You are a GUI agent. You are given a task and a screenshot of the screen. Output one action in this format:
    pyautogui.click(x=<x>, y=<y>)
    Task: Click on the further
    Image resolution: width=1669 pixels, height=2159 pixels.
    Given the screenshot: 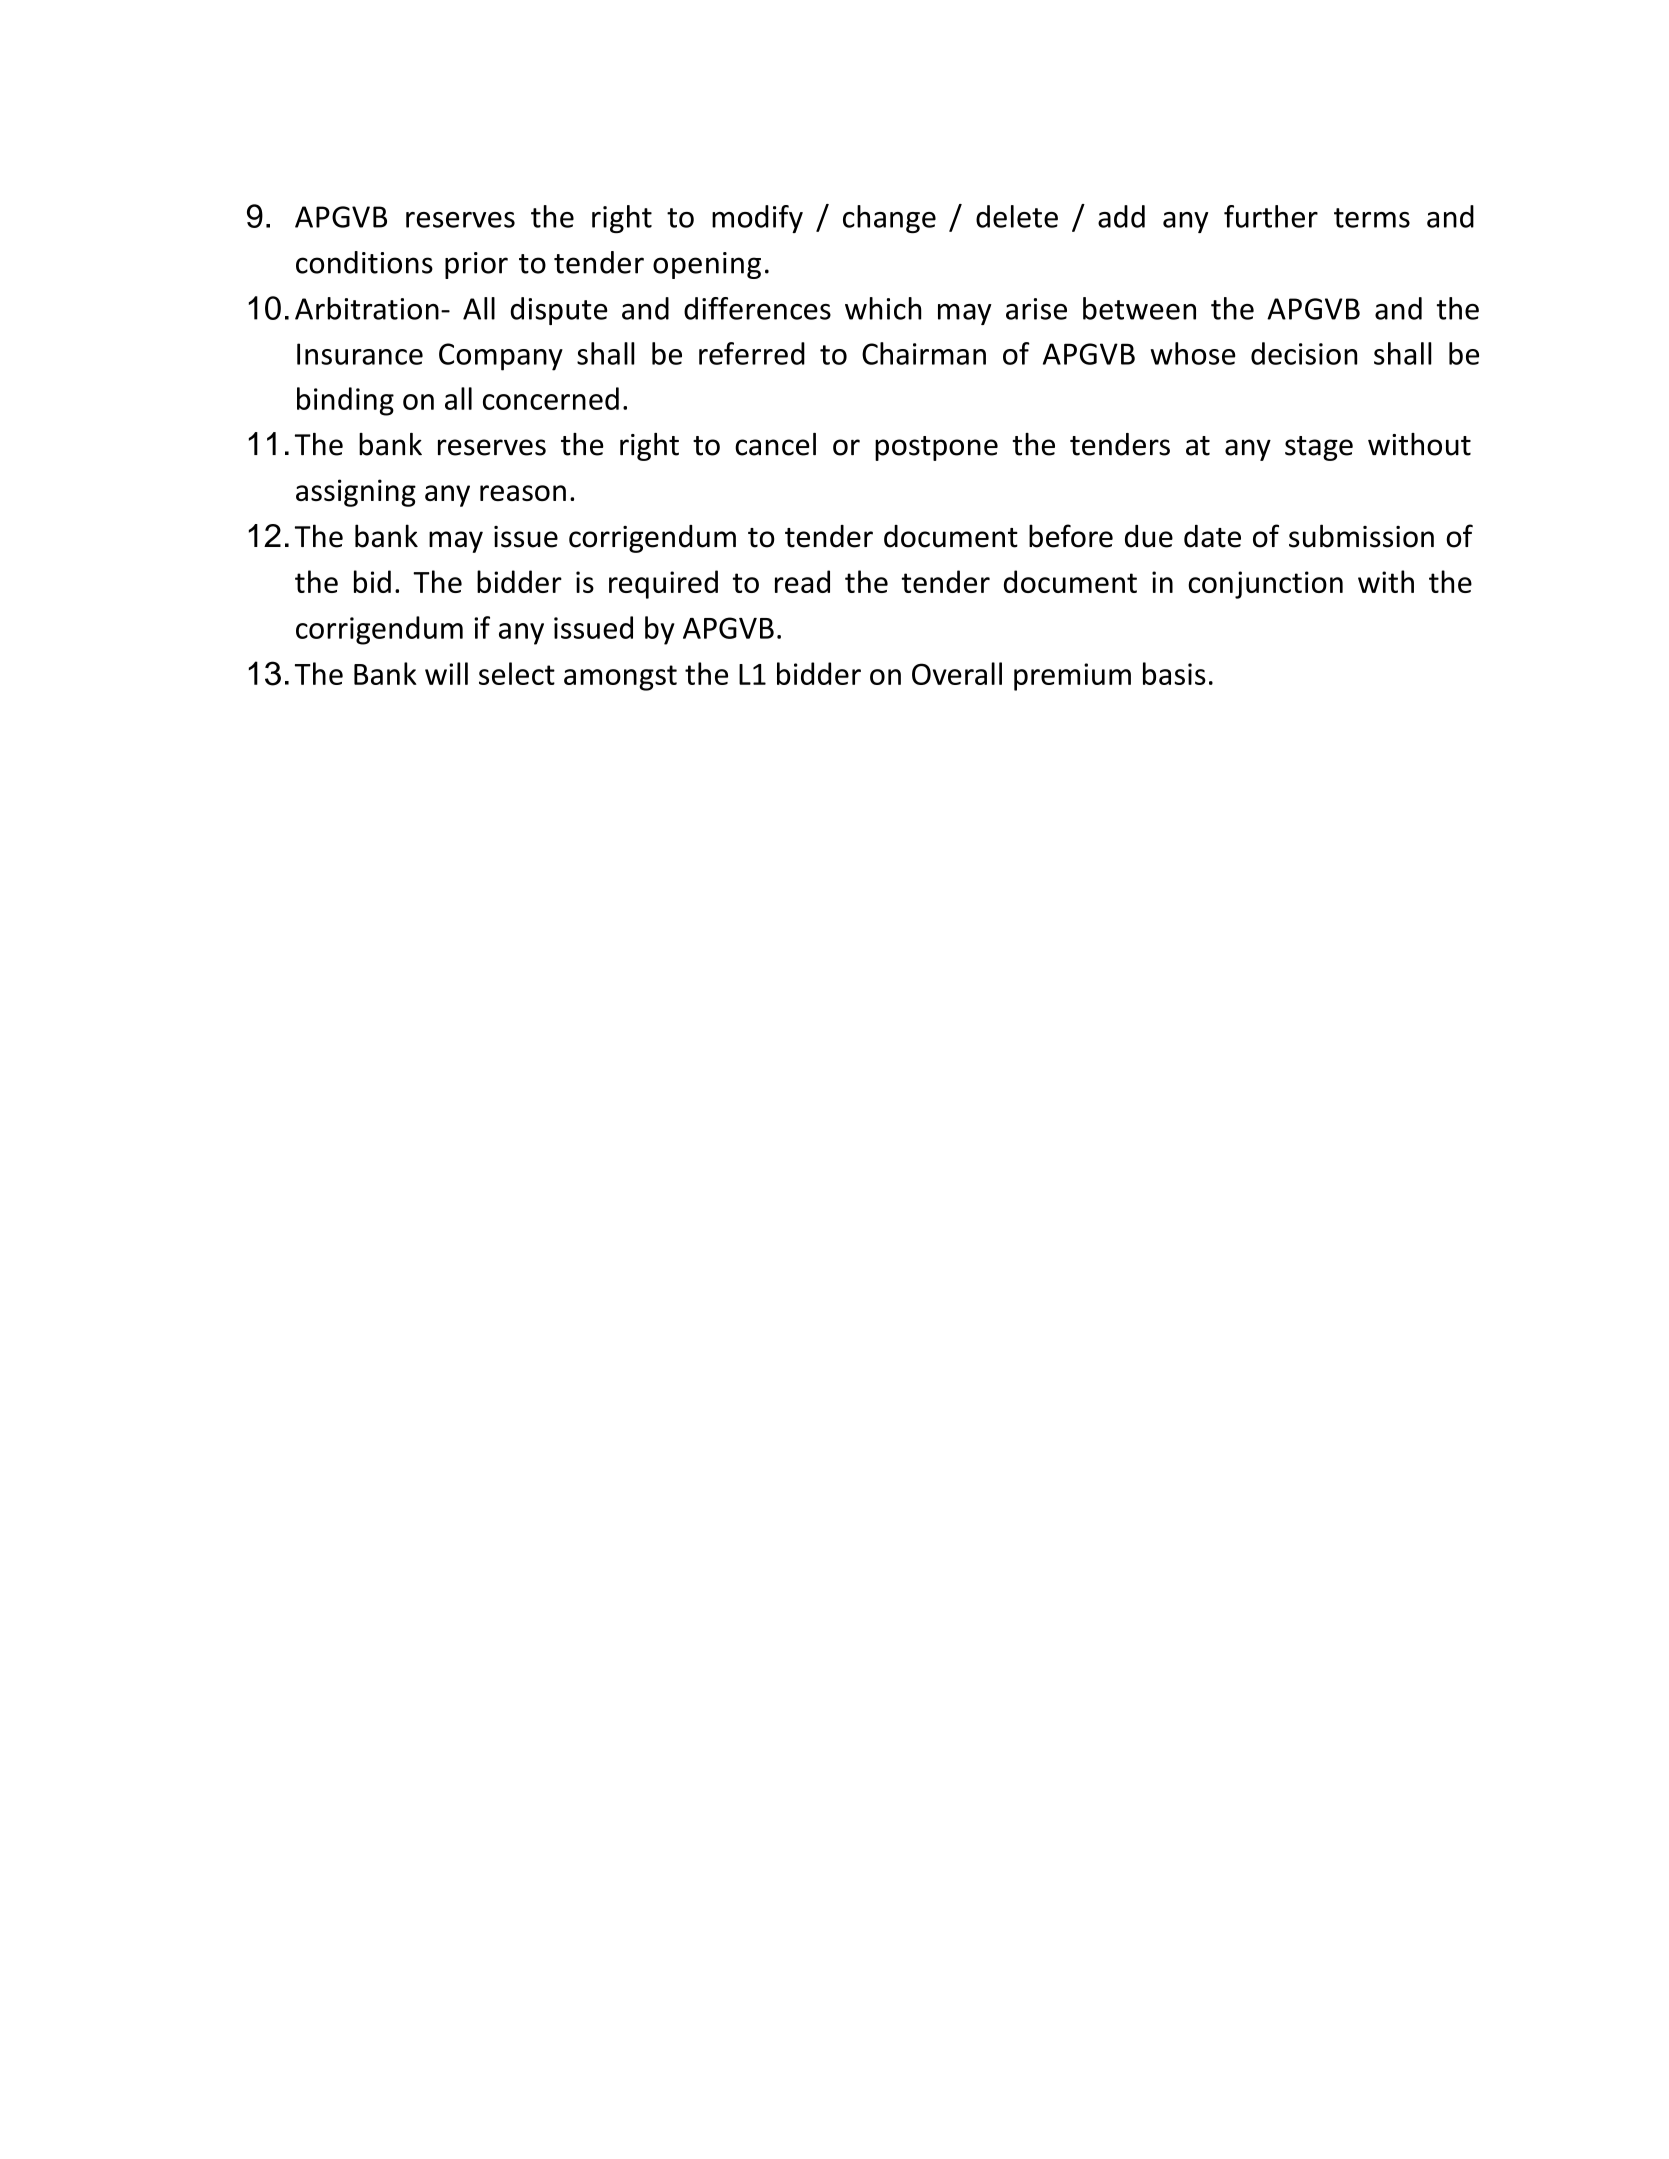 What is the action you would take?
    pyautogui.click(x=1271, y=216)
